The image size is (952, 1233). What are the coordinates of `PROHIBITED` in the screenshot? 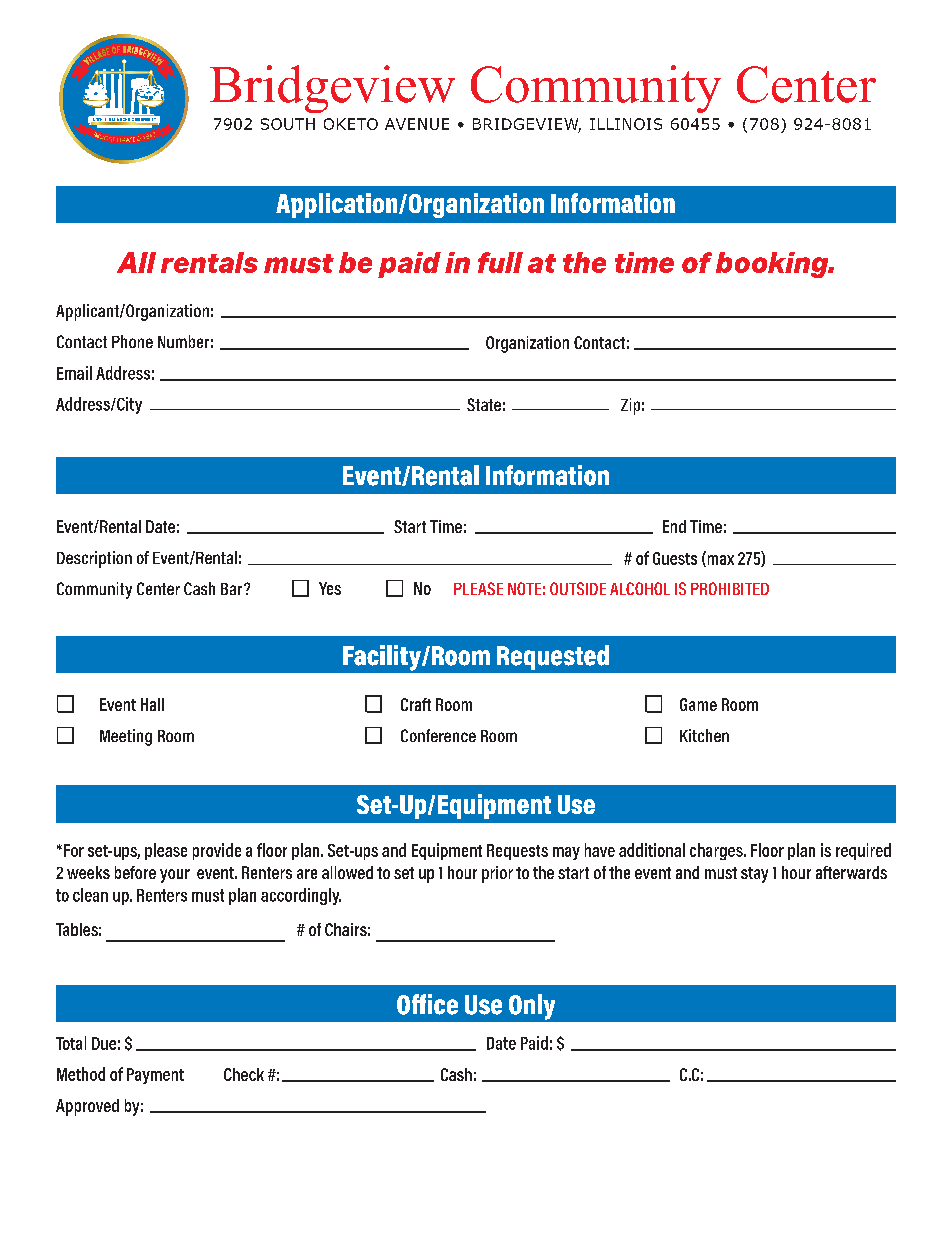 It's located at (730, 588).
